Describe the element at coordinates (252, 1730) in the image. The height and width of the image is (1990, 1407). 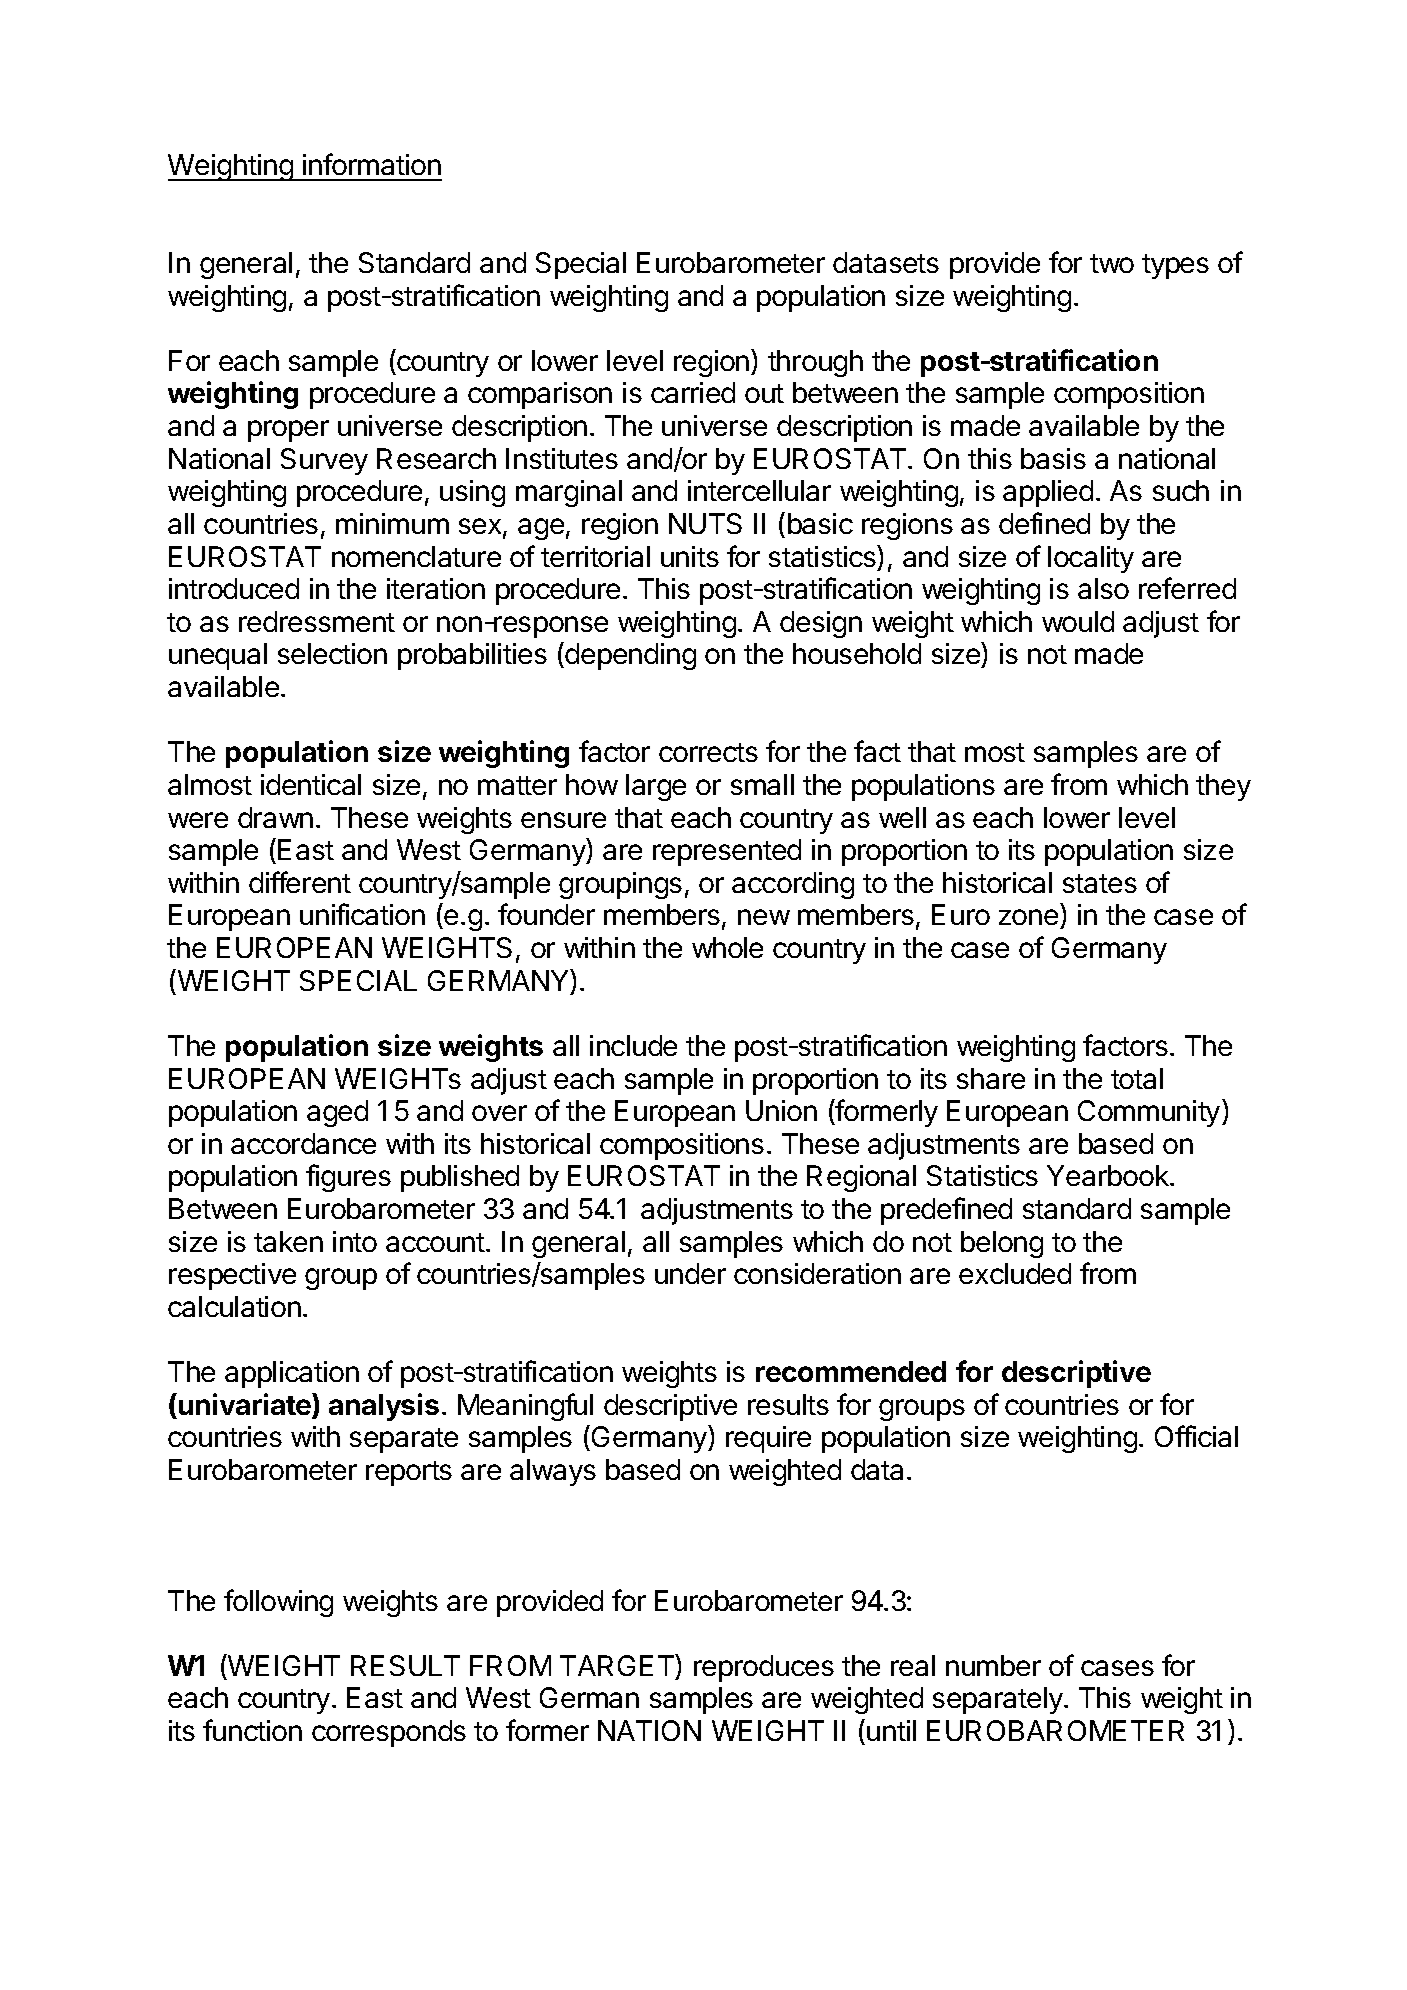
I see `function` at that location.
